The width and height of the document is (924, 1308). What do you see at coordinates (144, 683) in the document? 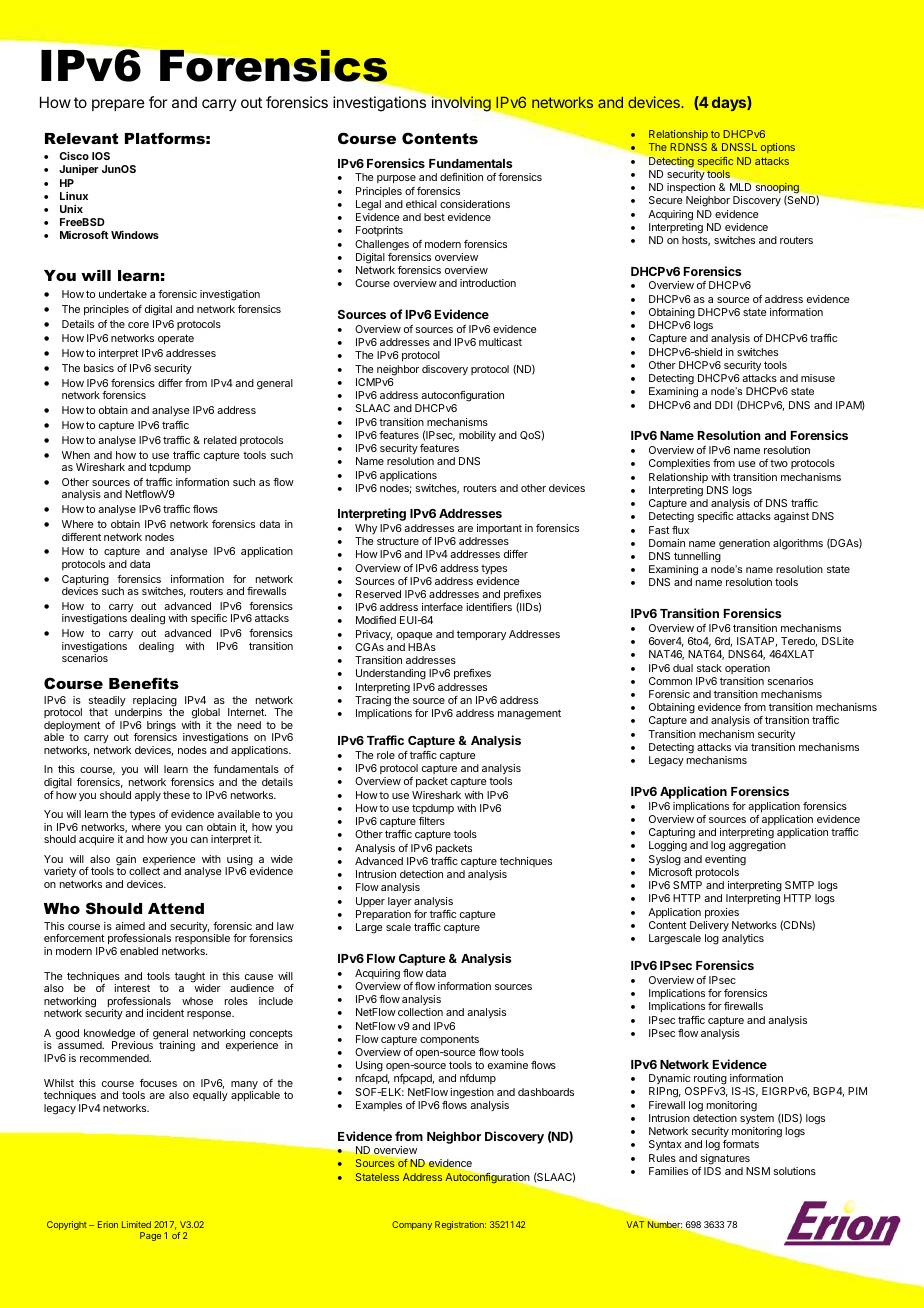
I see `Benefits` at bounding box center [144, 683].
